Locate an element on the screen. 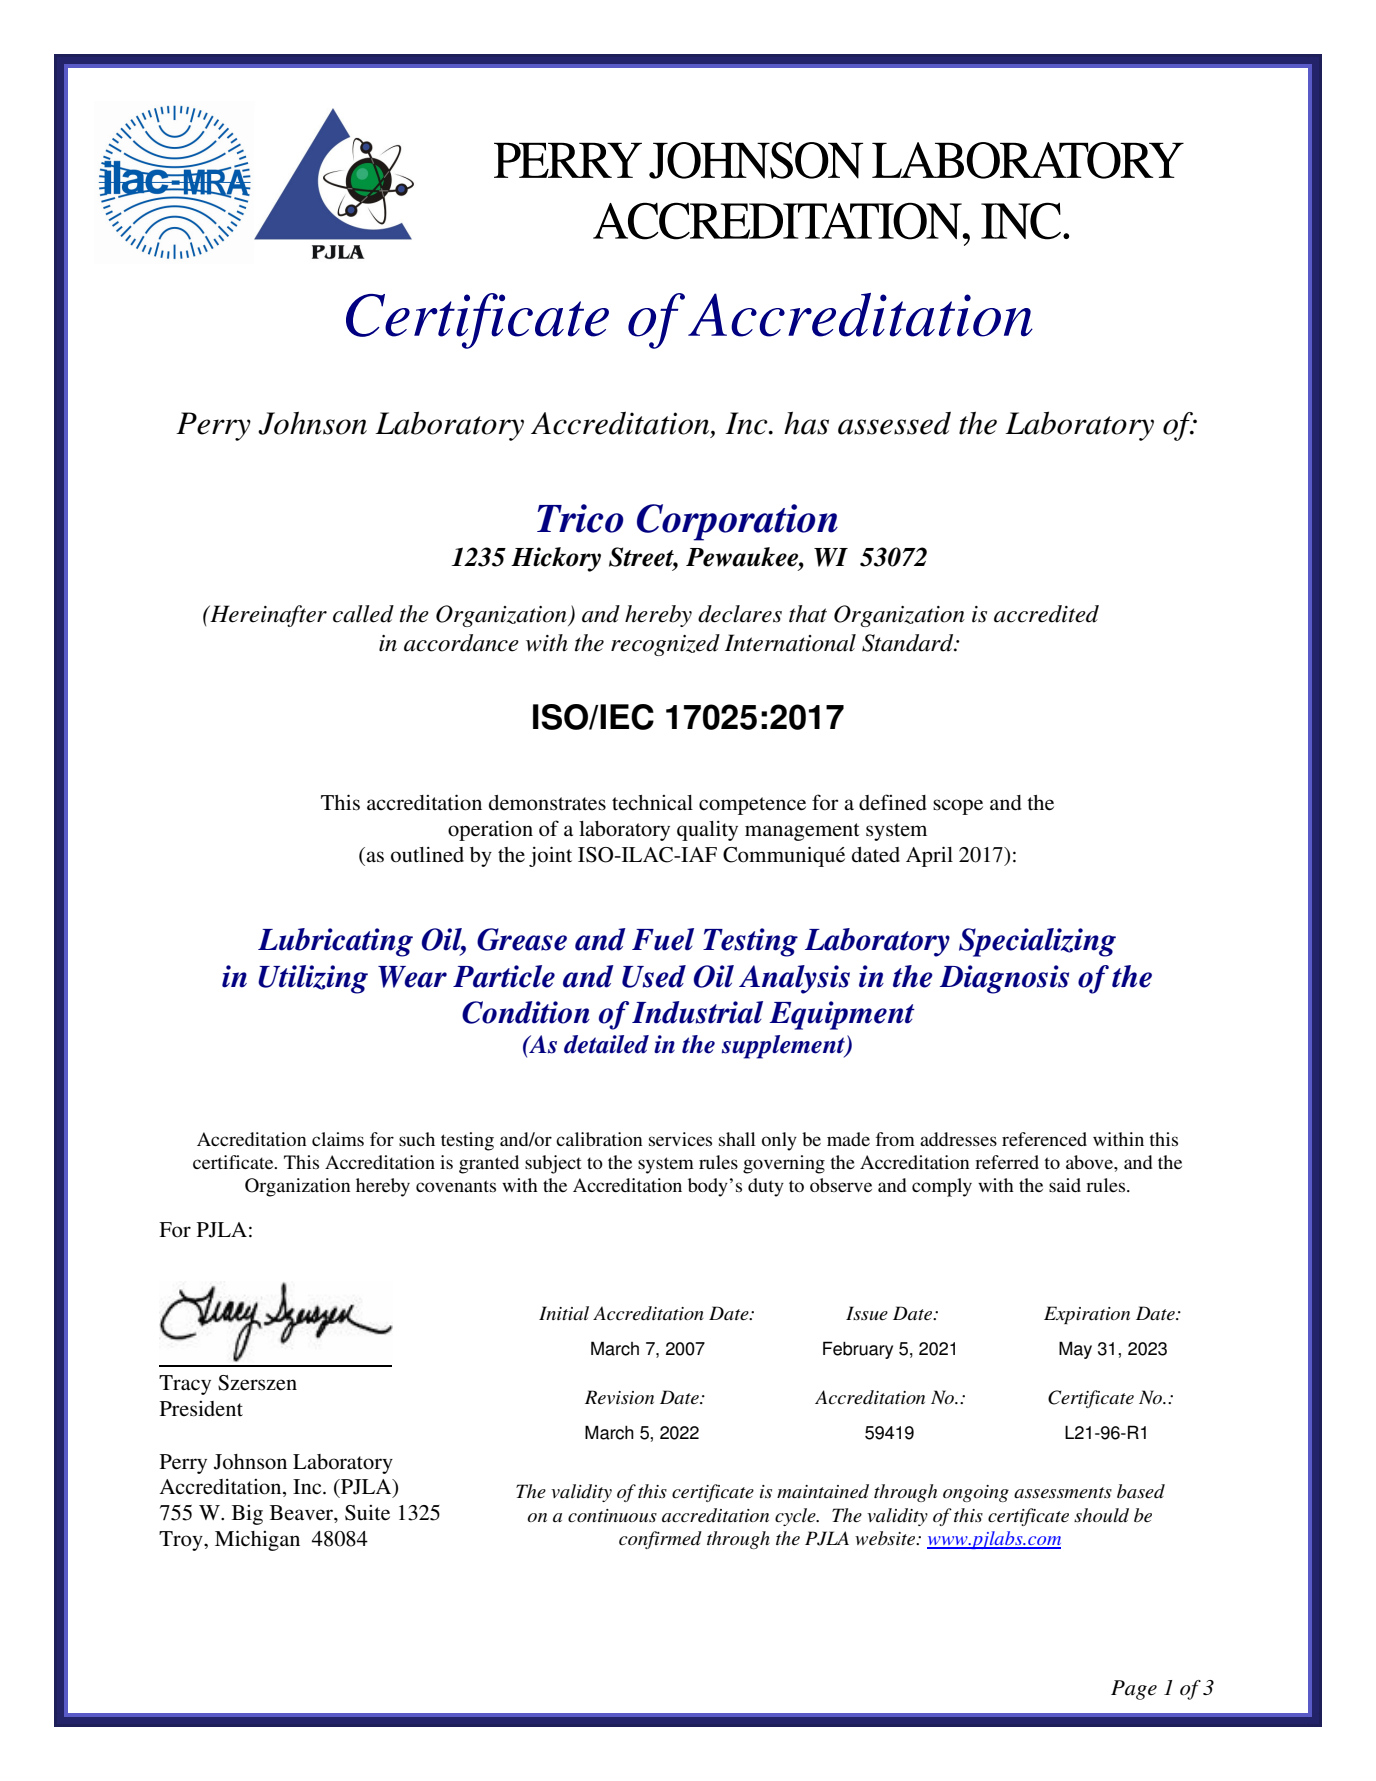 The width and height of the screenshot is (1376, 1781). Corporation is located at coordinates (737, 522).
